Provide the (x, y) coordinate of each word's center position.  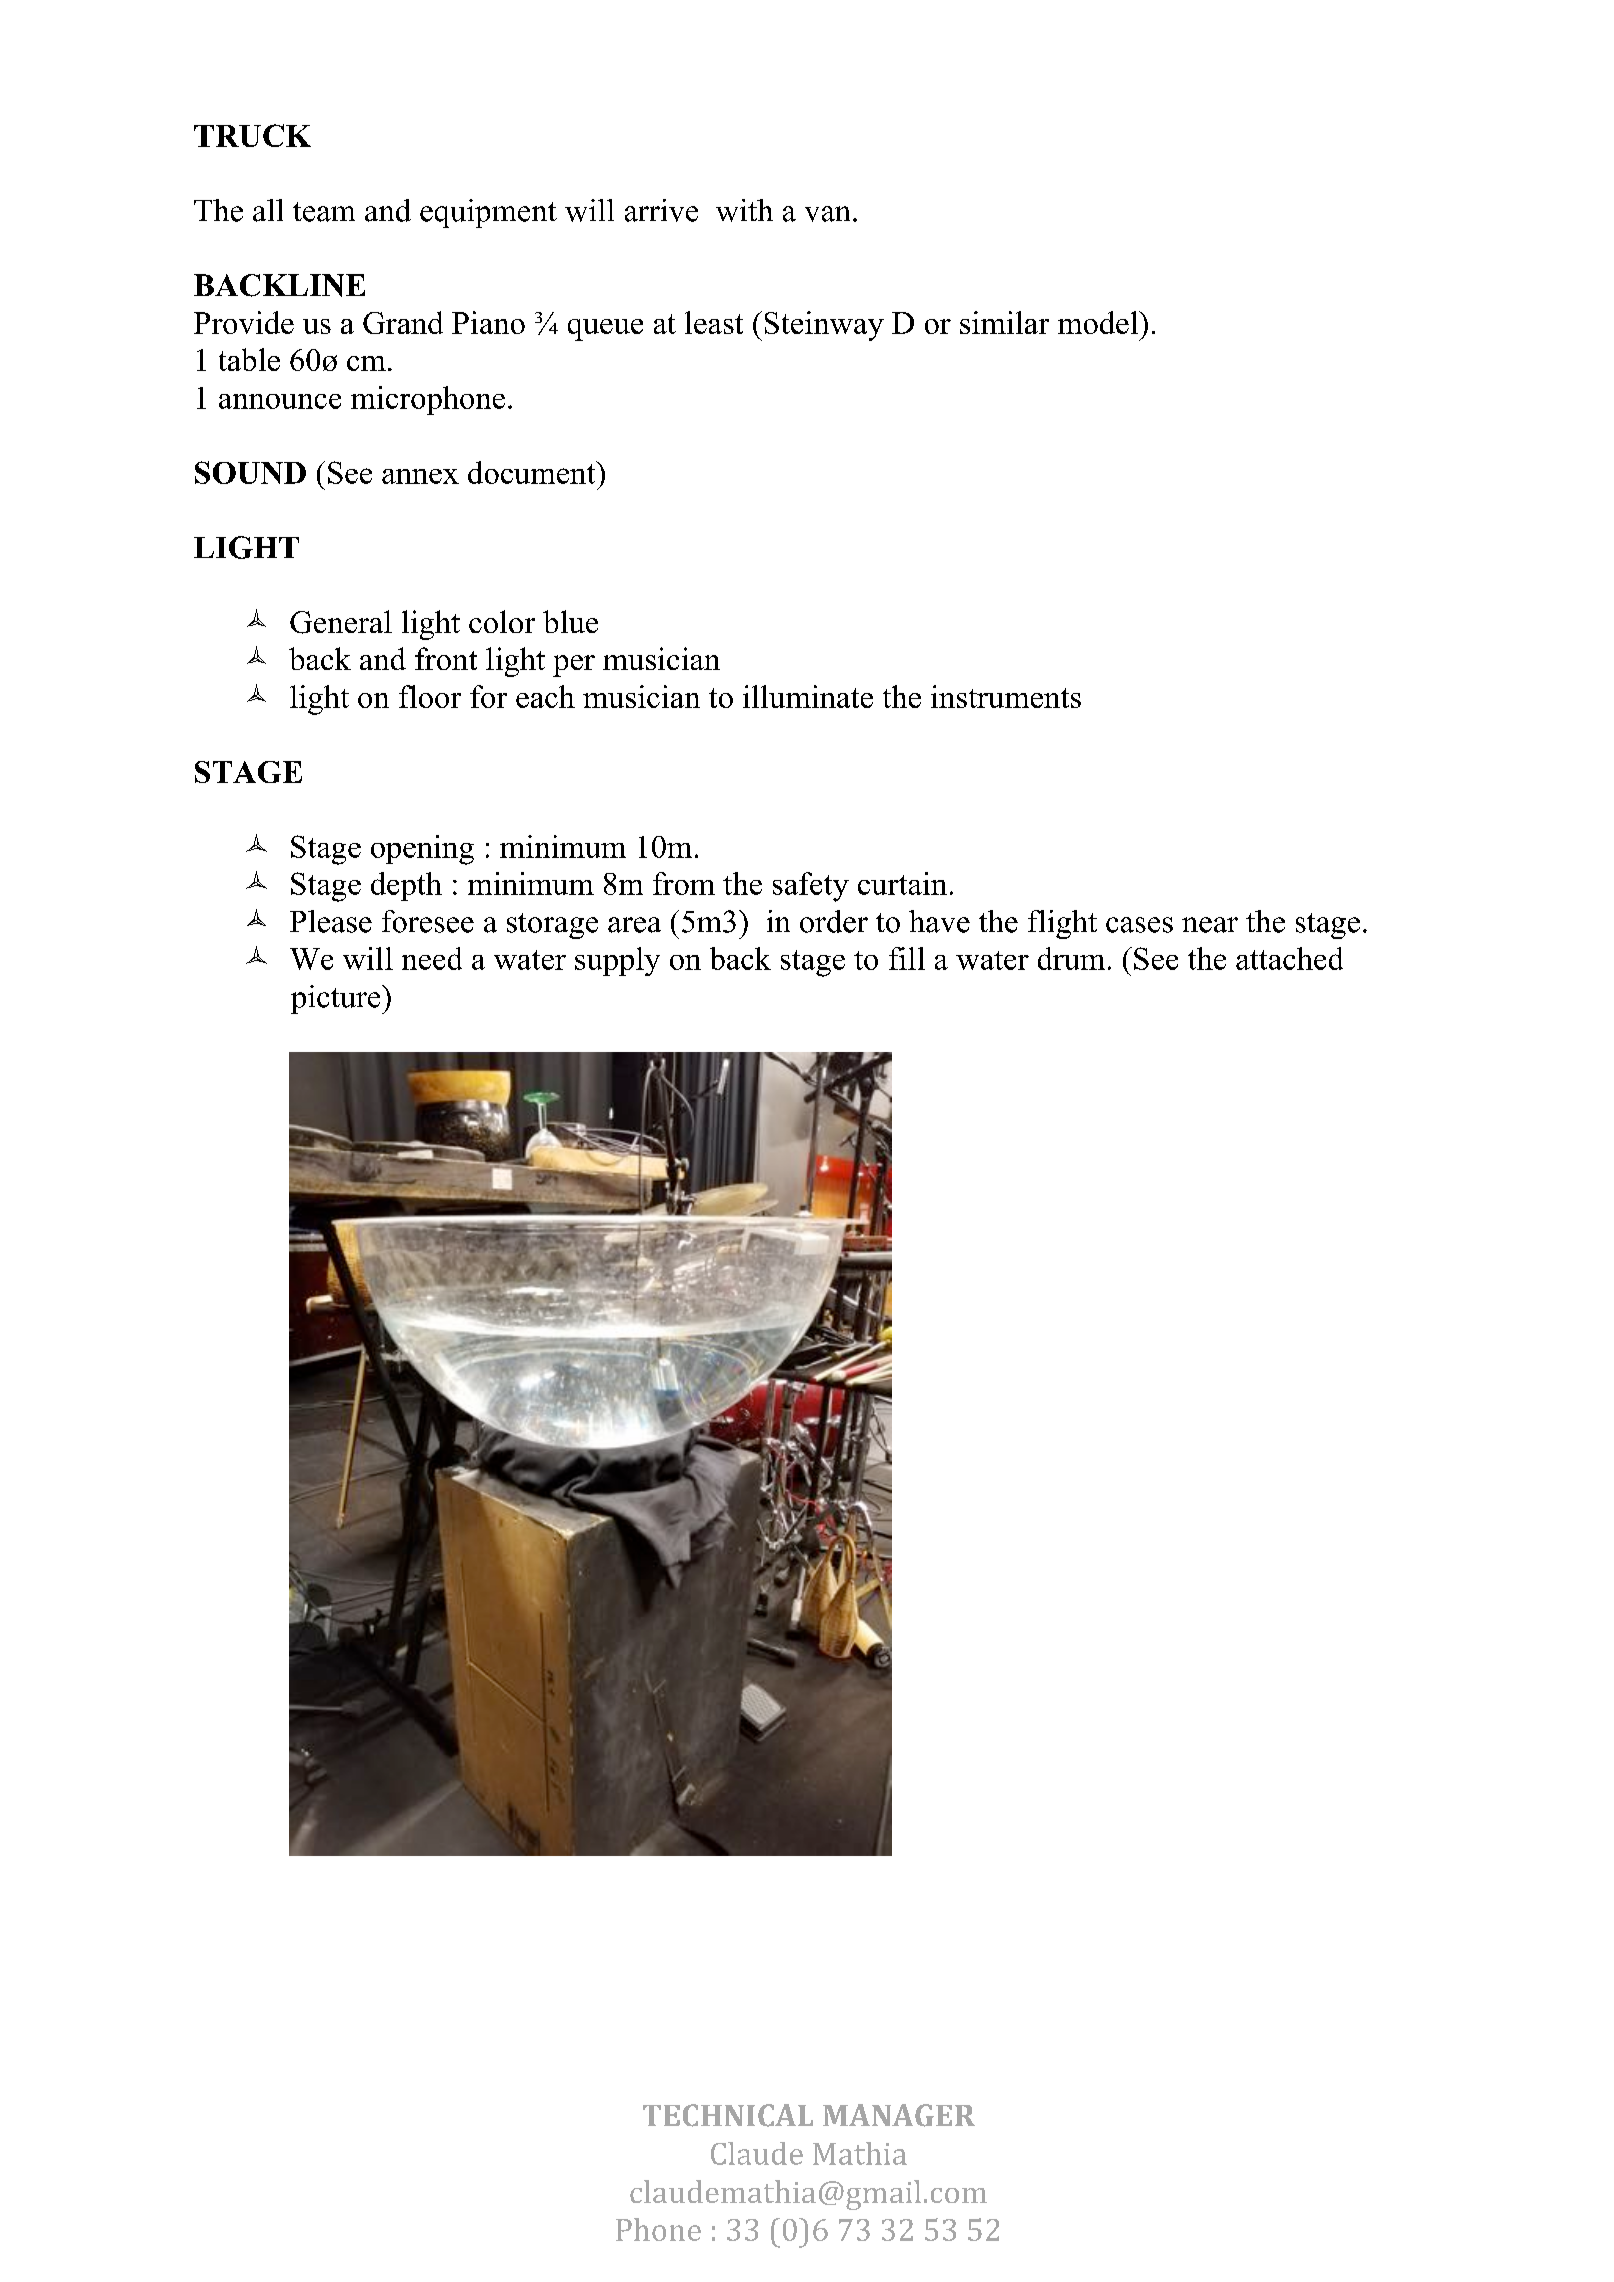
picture (337, 999)
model (1099, 322)
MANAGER (899, 2115)
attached (1289, 958)
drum (1071, 958)
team (324, 212)
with (744, 210)
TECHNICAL (728, 2115)
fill (907, 958)
